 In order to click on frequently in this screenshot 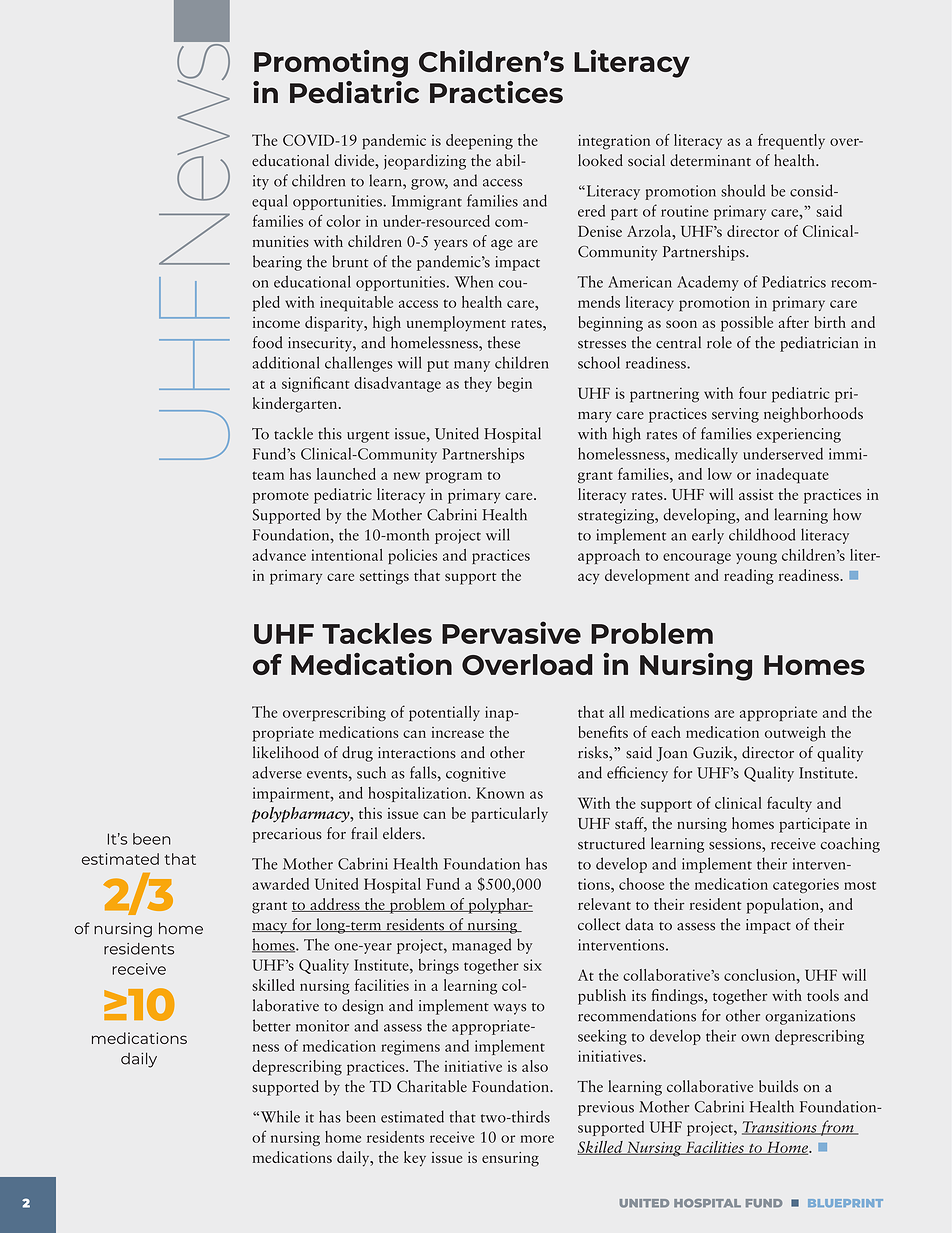, I will do `click(791, 142)`.
